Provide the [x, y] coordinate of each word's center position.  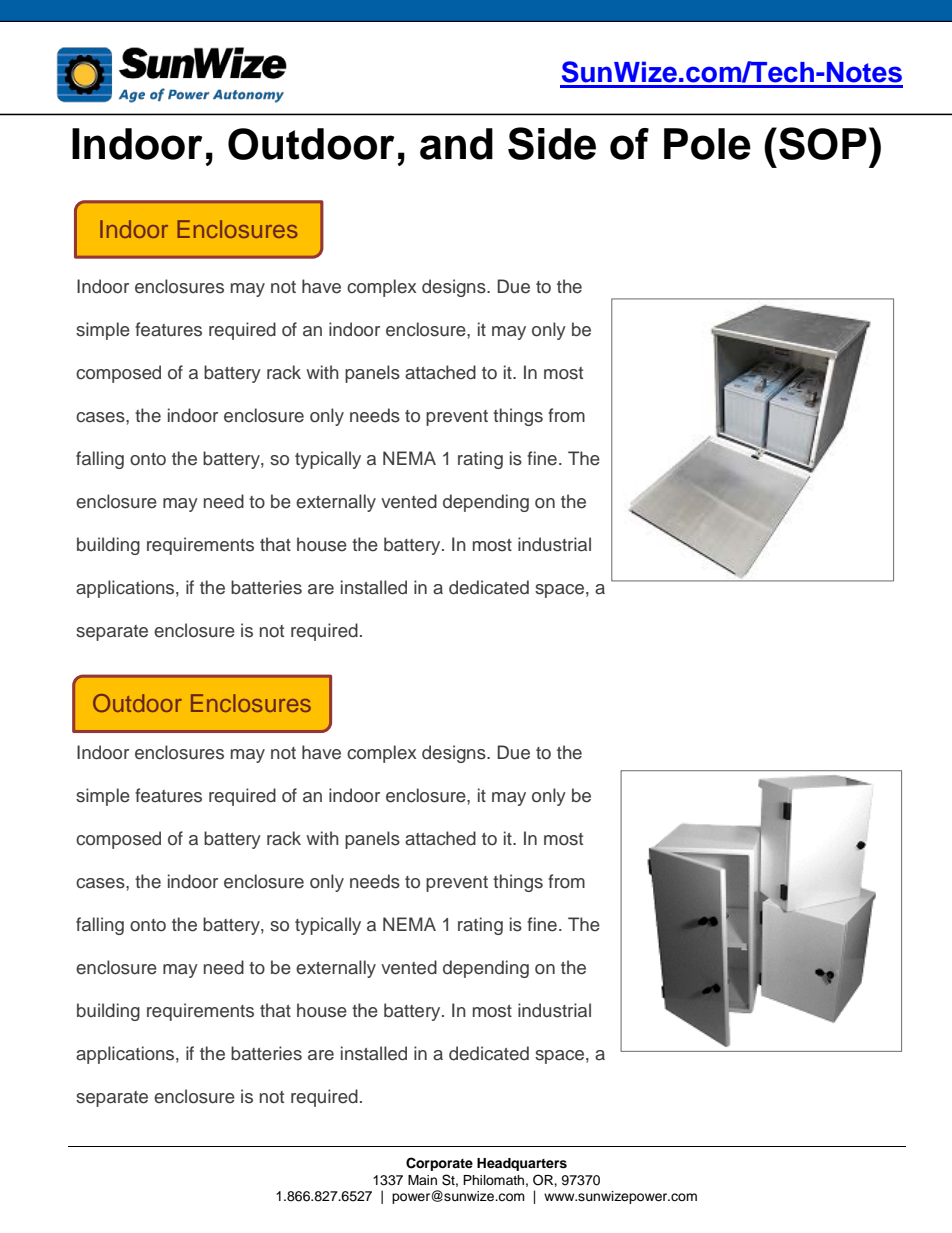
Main [422, 1180]
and [456, 144]
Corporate [439, 1164]
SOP [823, 143]
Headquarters [522, 1164]
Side [552, 143]
